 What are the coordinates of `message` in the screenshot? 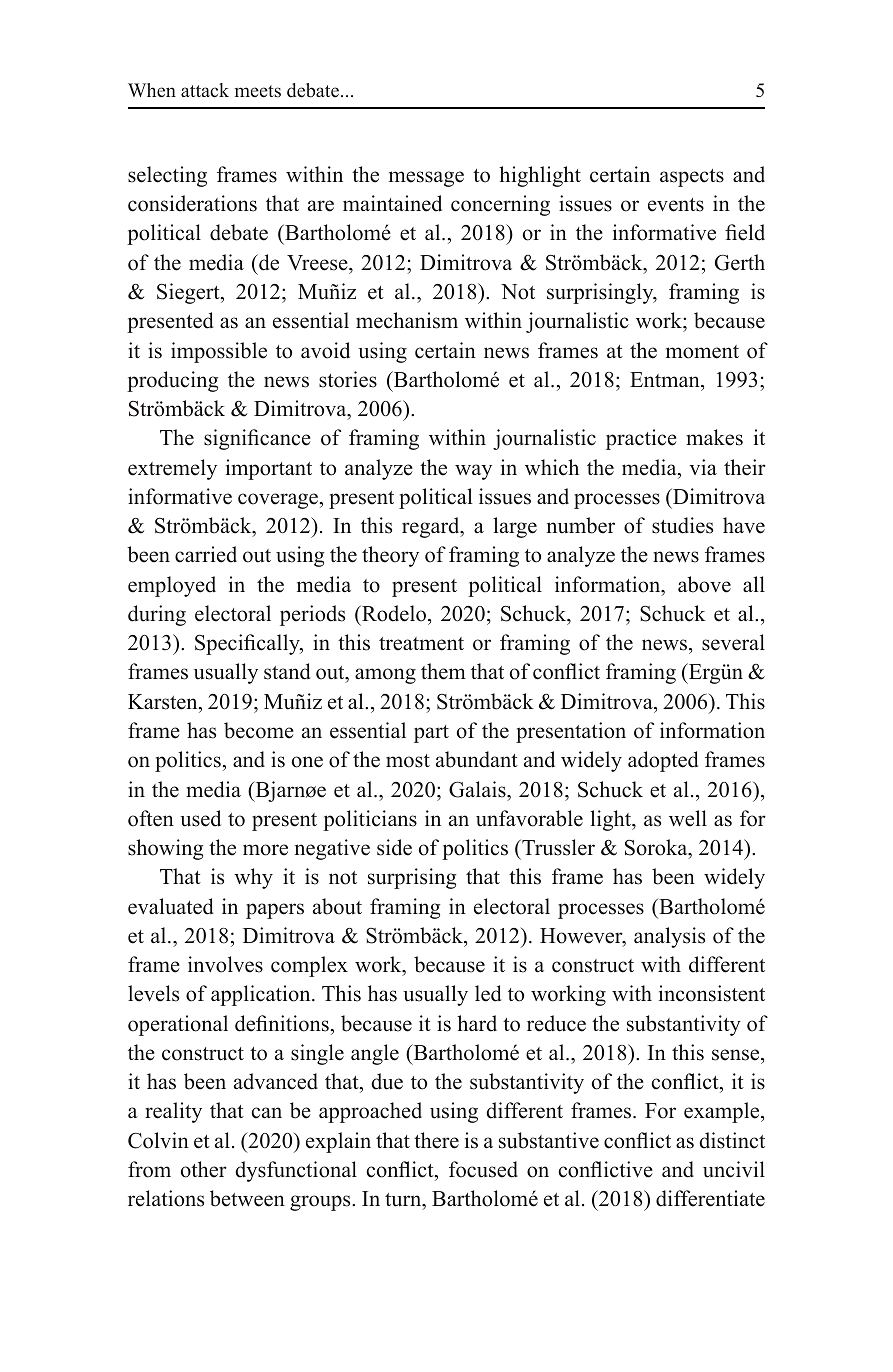 It's located at (426, 179).
